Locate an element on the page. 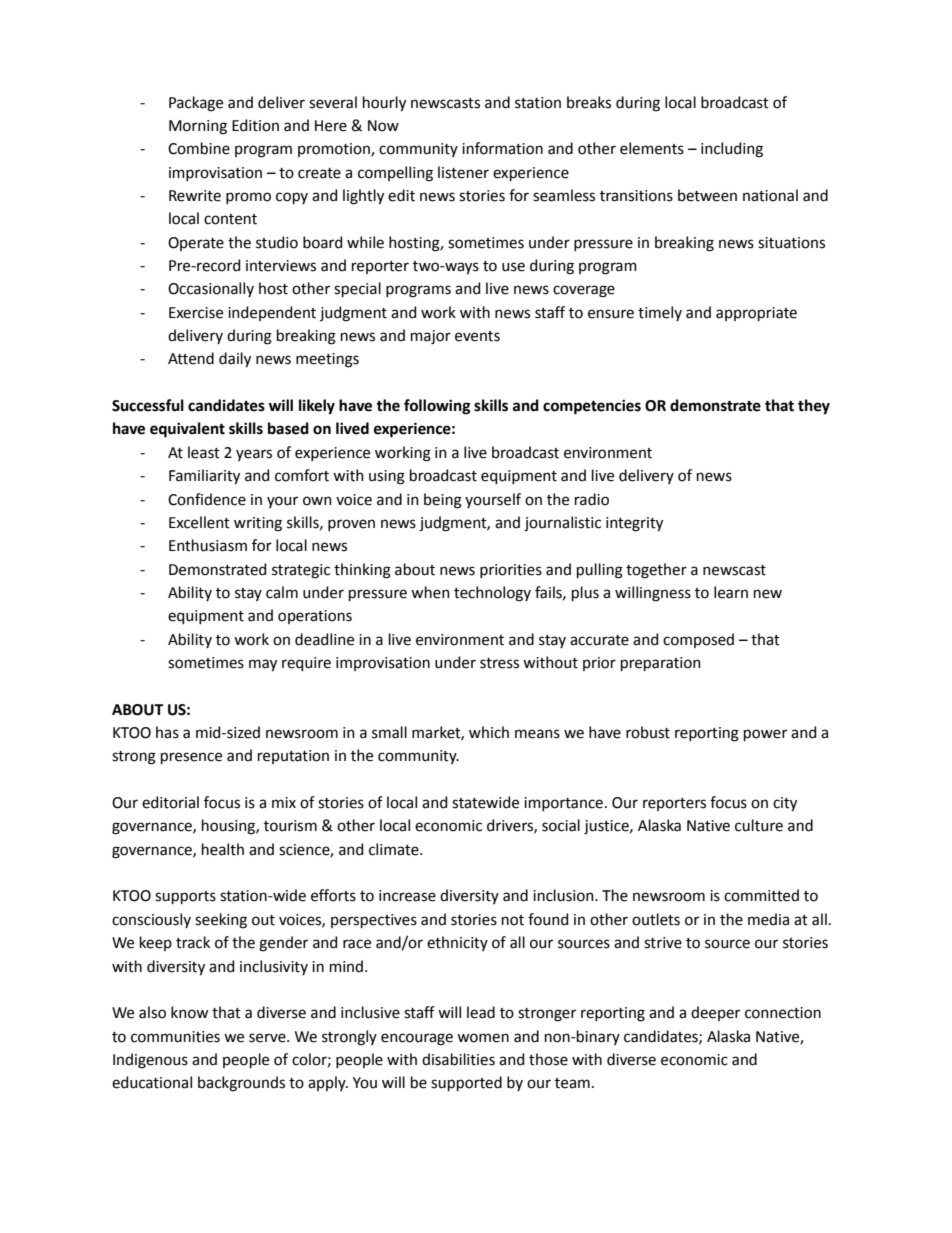  information is located at coordinates (502, 148).
